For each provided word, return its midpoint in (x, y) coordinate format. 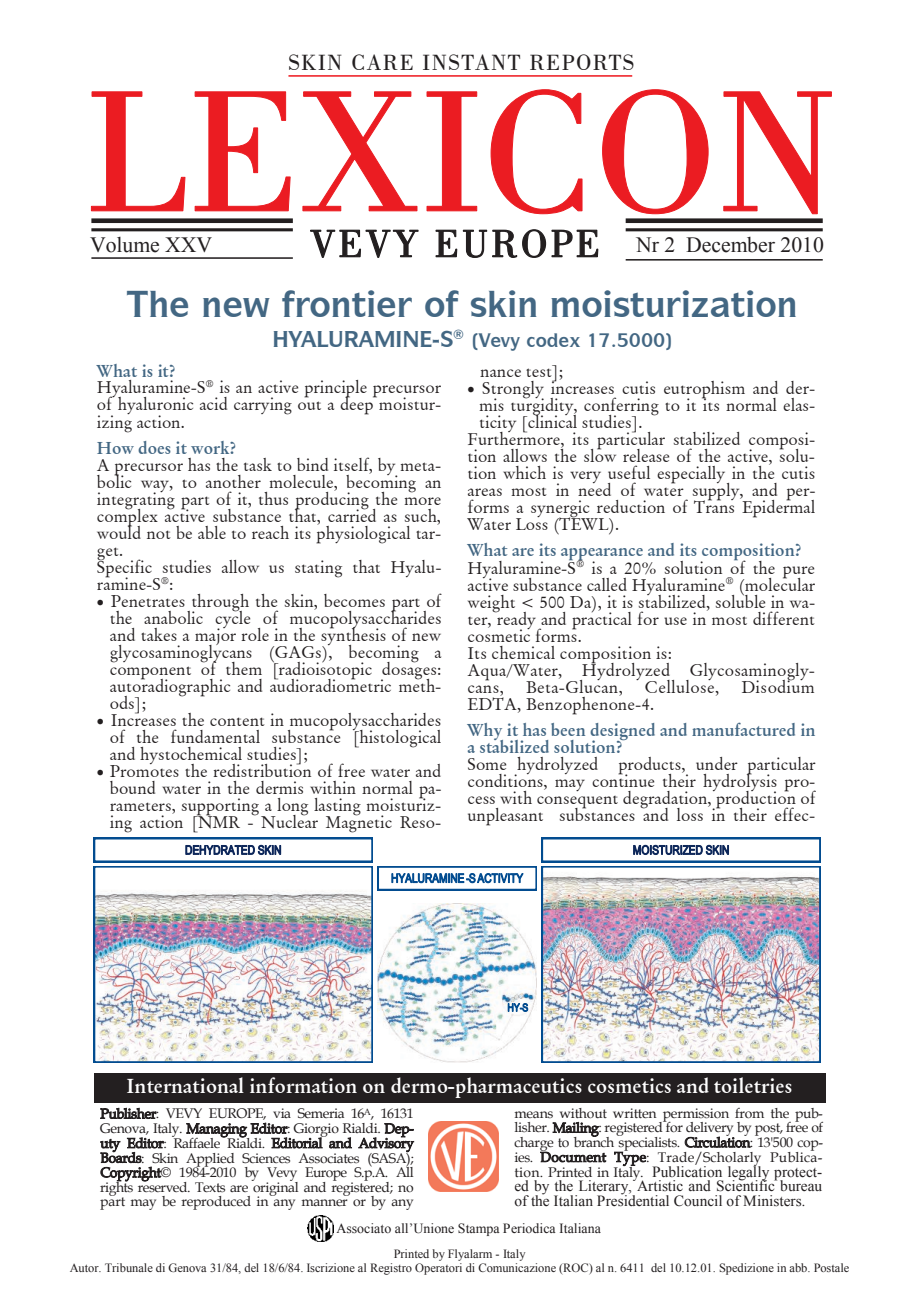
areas (485, 492)
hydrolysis (740, 782)
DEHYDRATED (220, 850)
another (233, 481)
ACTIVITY (500, 878)
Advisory (386, 1144)
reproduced (216, 1203)
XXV (188, 244)
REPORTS (582, 62)
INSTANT (471, 62)
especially (692, 476)
